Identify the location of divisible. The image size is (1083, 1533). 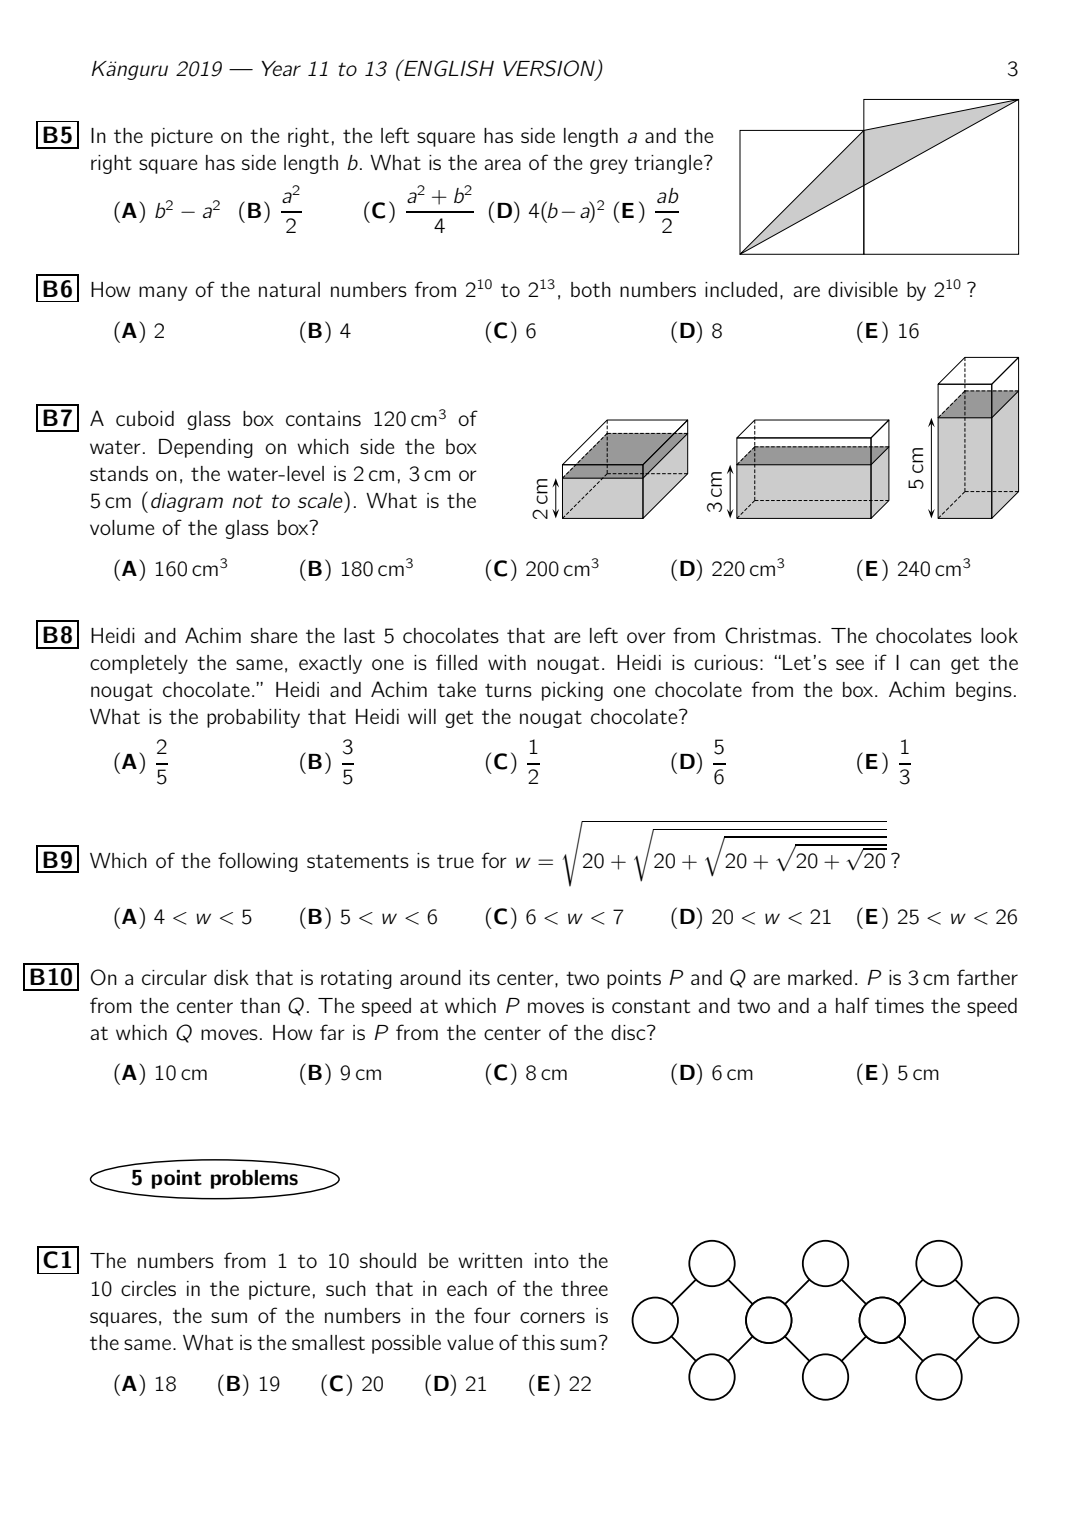
(863, 289).
